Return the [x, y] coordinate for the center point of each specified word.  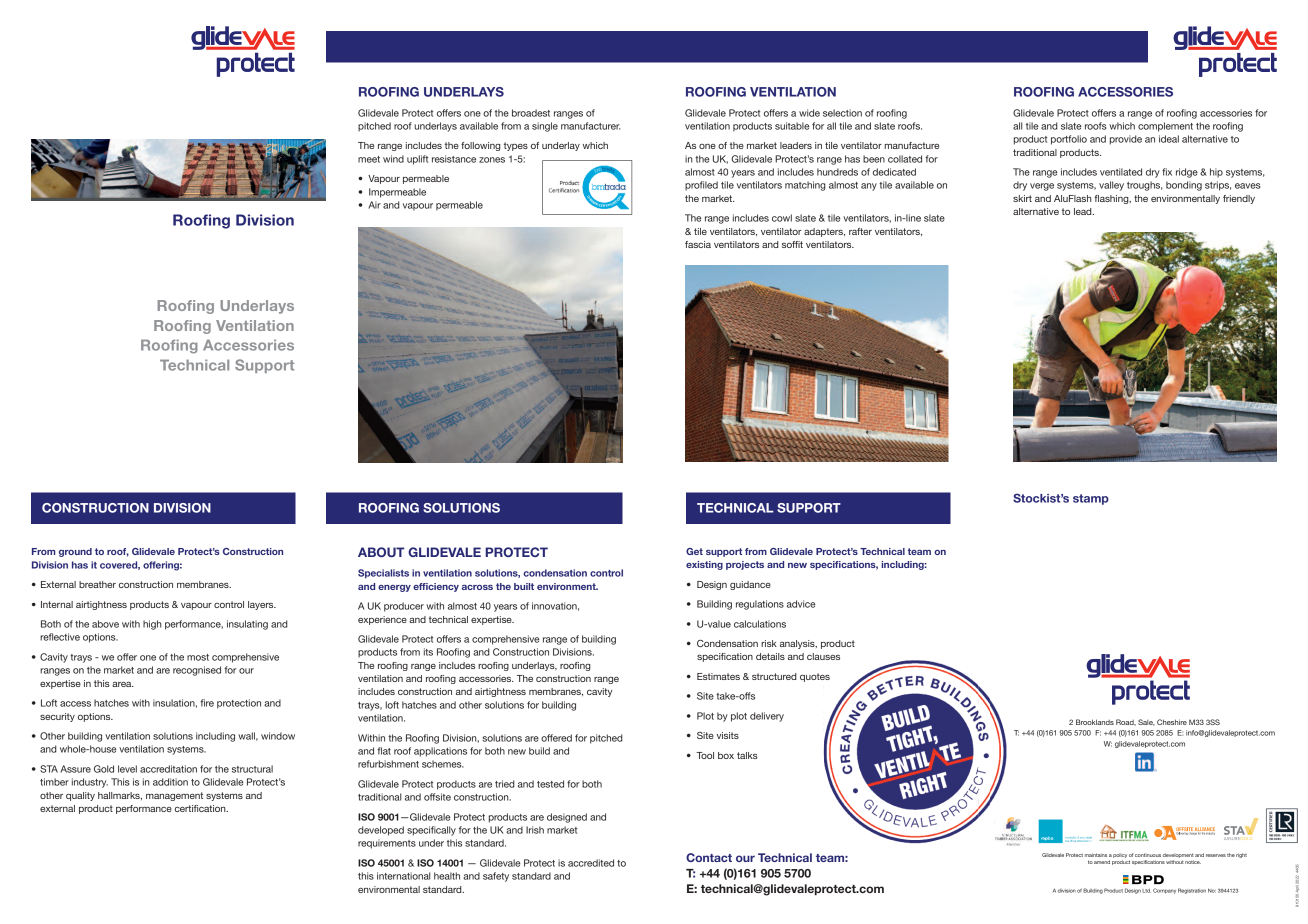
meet [369, 159]
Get [694, 551]
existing [704, 565]
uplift [417, 160]
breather [97, 584]
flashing [1112, 199]
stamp [1091, 499]
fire [207, 703]
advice [801, 604]
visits [728, 735]
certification [201, 808]
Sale [1146, 722]
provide [1126, 140]
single [545, 127]
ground [75, 552]
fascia [698, 244]
